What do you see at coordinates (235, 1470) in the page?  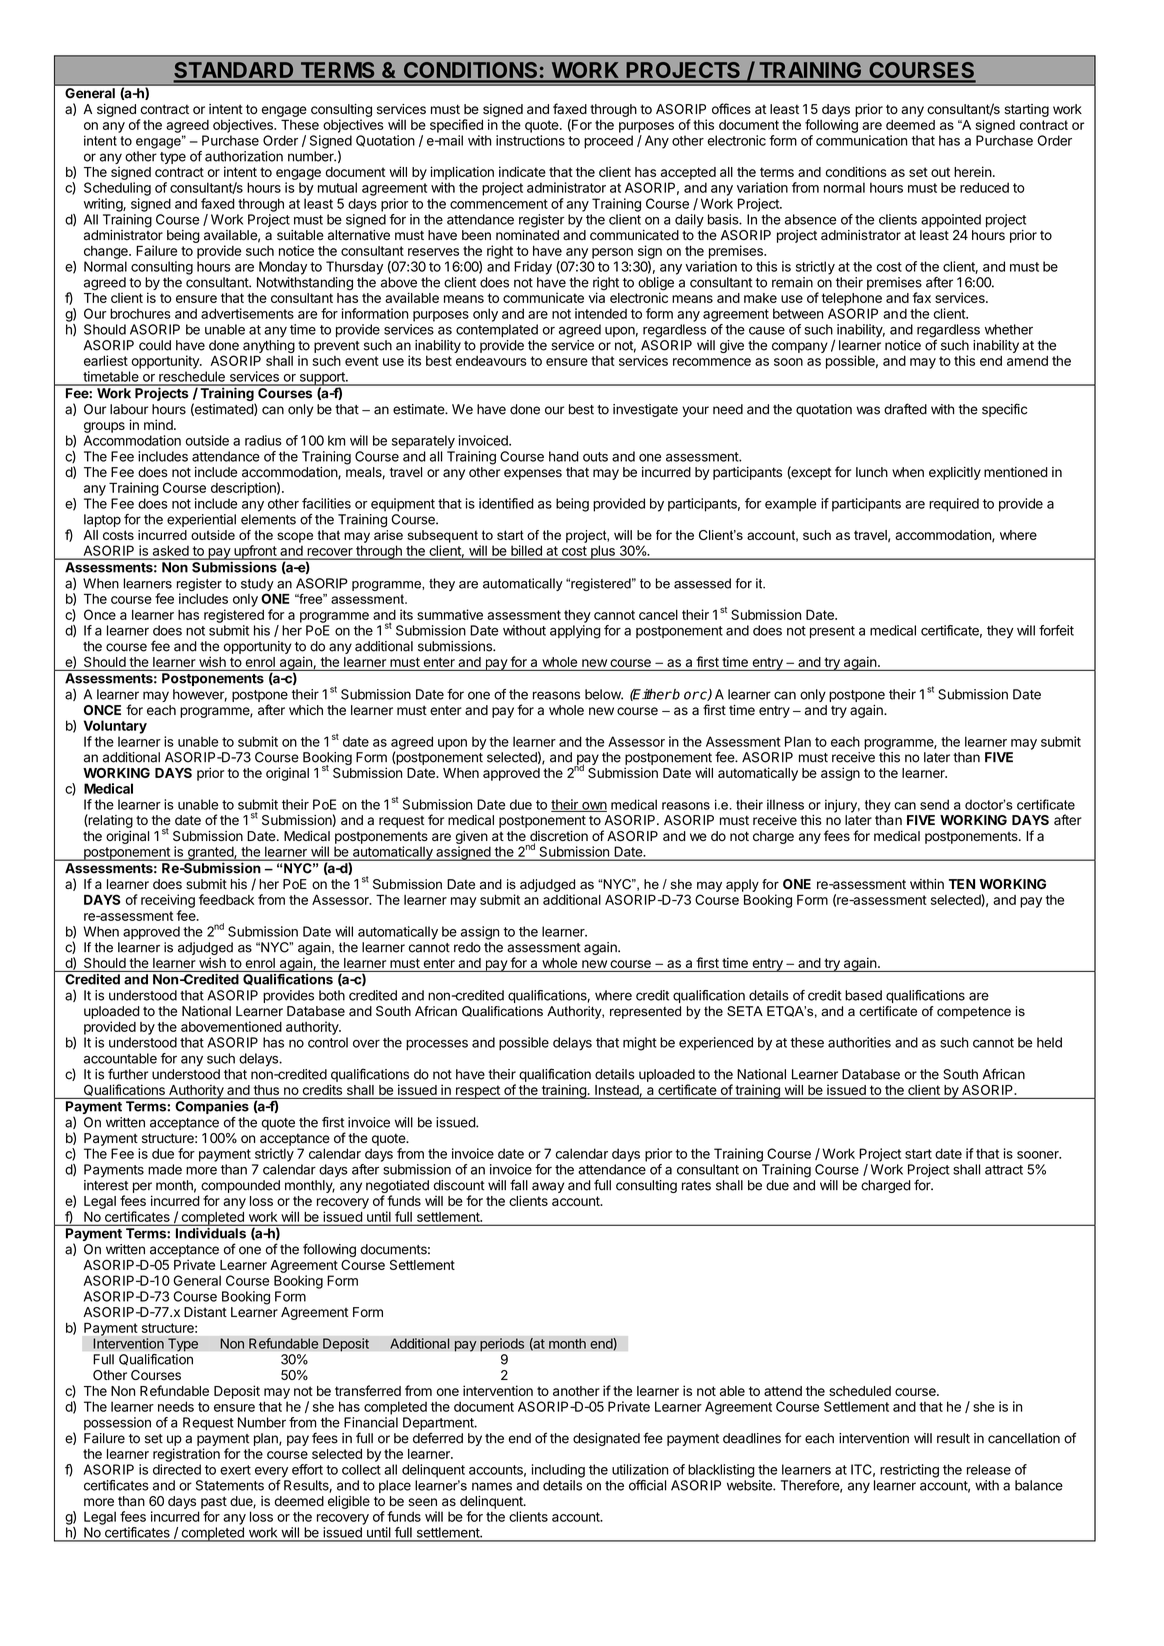 I see `exert` at bounding box center [235, 1470].
